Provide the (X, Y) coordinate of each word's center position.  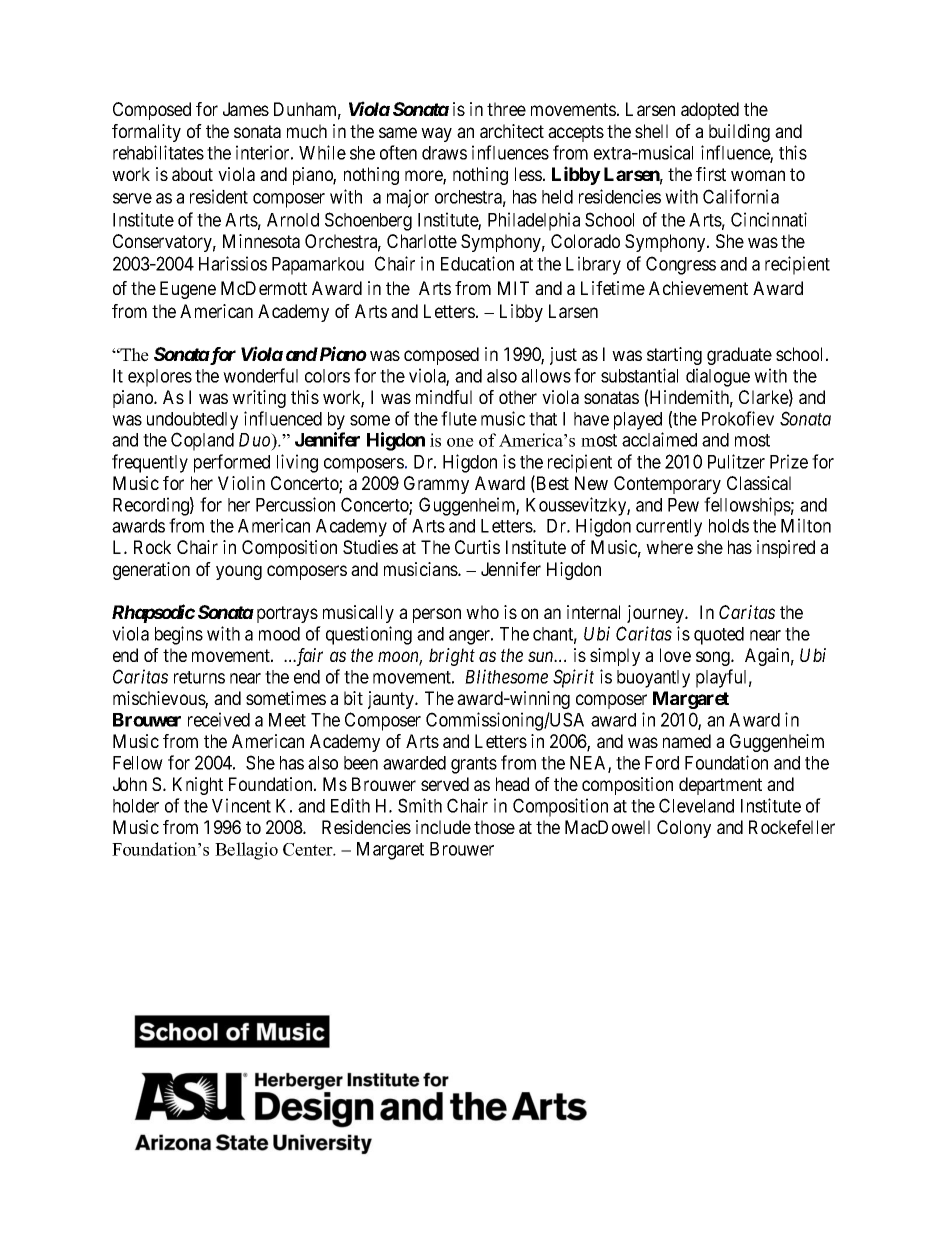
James (246, 109)
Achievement (698, 288)
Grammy (436, 485)
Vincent (241, 805)
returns (199, 677)
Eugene (188, 290)
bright (452, 657)
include (443, 827)
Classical (759, 483)
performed (232, 463)
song (714, 658)
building (739, 133)
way (436, 134)
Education (477, 263)
